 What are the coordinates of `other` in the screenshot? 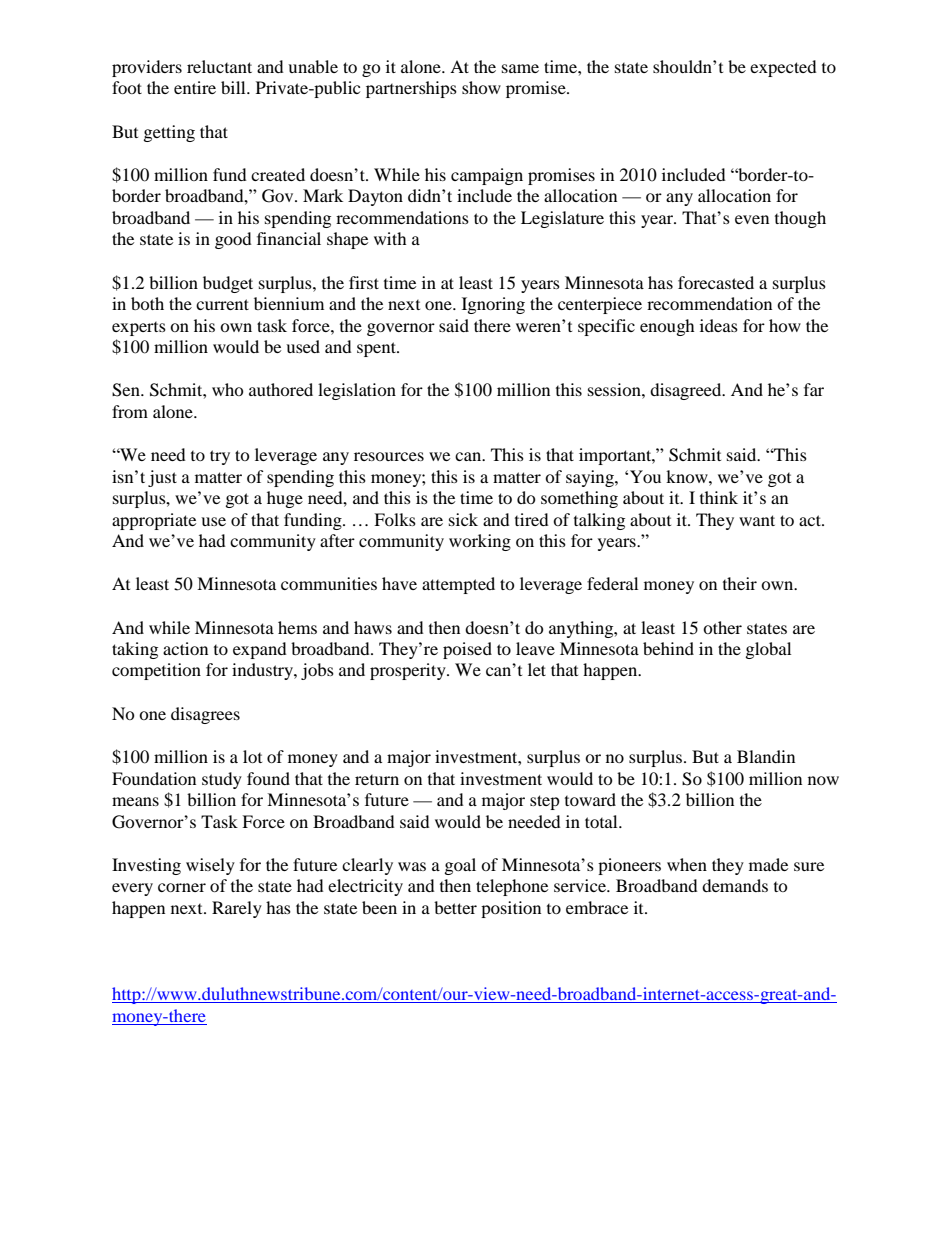 It's located at (722, 627).
